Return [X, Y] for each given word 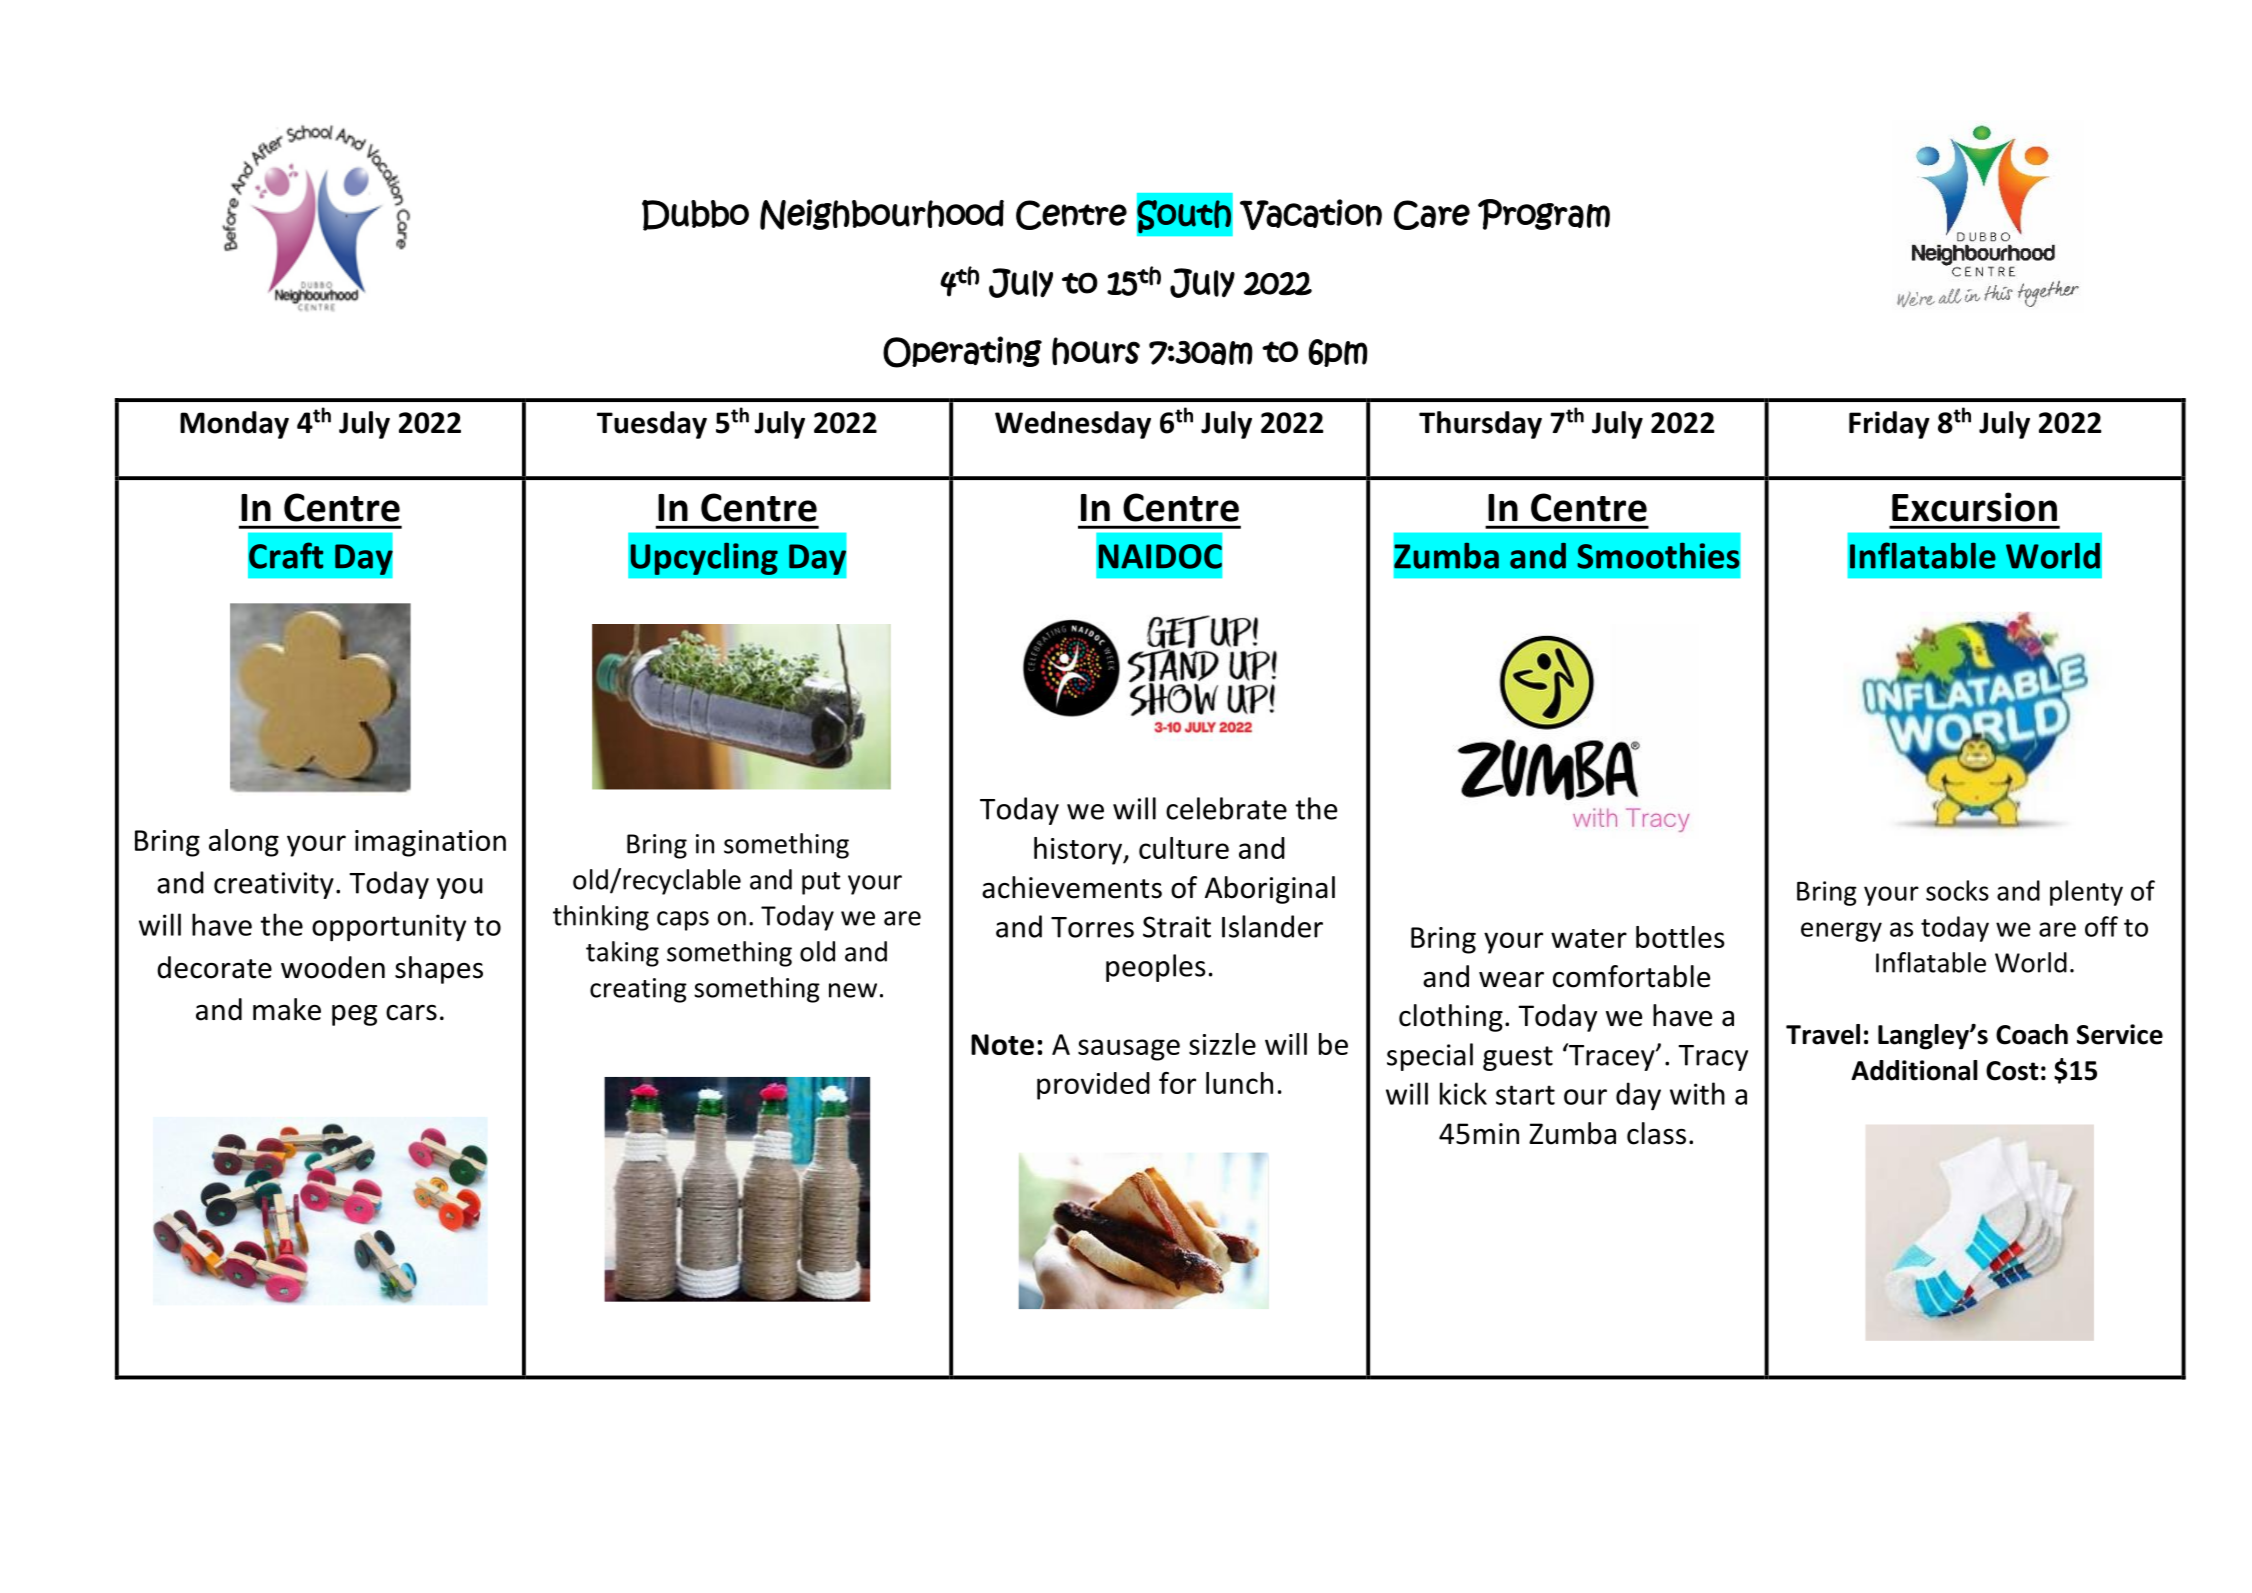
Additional [1914, 1070]
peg [354, 1015]
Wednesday [1073, 425]
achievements [1072, 887]
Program [1544, 214]
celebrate [1226, 808]
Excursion [1974, 507]
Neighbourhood [882, 214]
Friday [1889, 425]
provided [1093, 1086]
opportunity [389, 928]
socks [1957, 890]
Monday [234, 425]
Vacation [1311, 214]
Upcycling [704, 559]
